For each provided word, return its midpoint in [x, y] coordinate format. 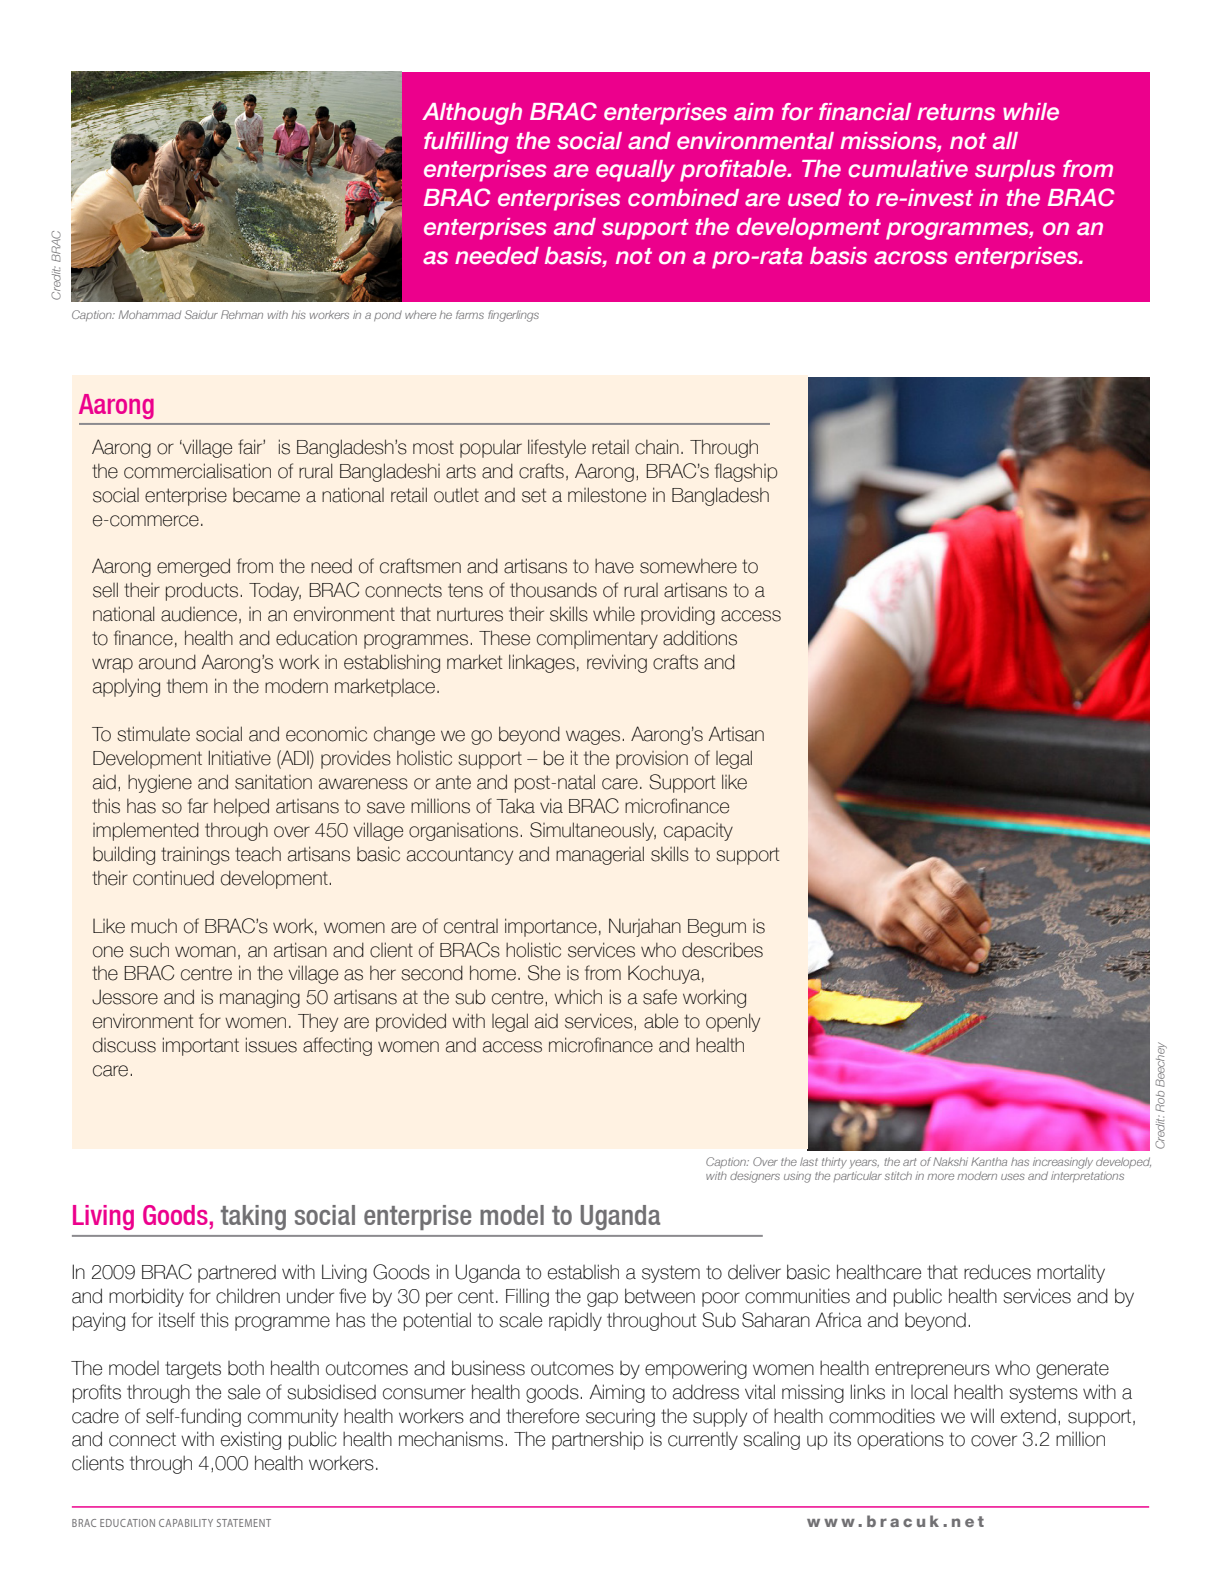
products [203, 591]
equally [635, 171]
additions [700, 638]
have [614, 566]
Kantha [989, 1161]
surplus [1015, 171]
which [578, 997]
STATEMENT [244, 1523]
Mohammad [150, 314]
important [201, 1046]
